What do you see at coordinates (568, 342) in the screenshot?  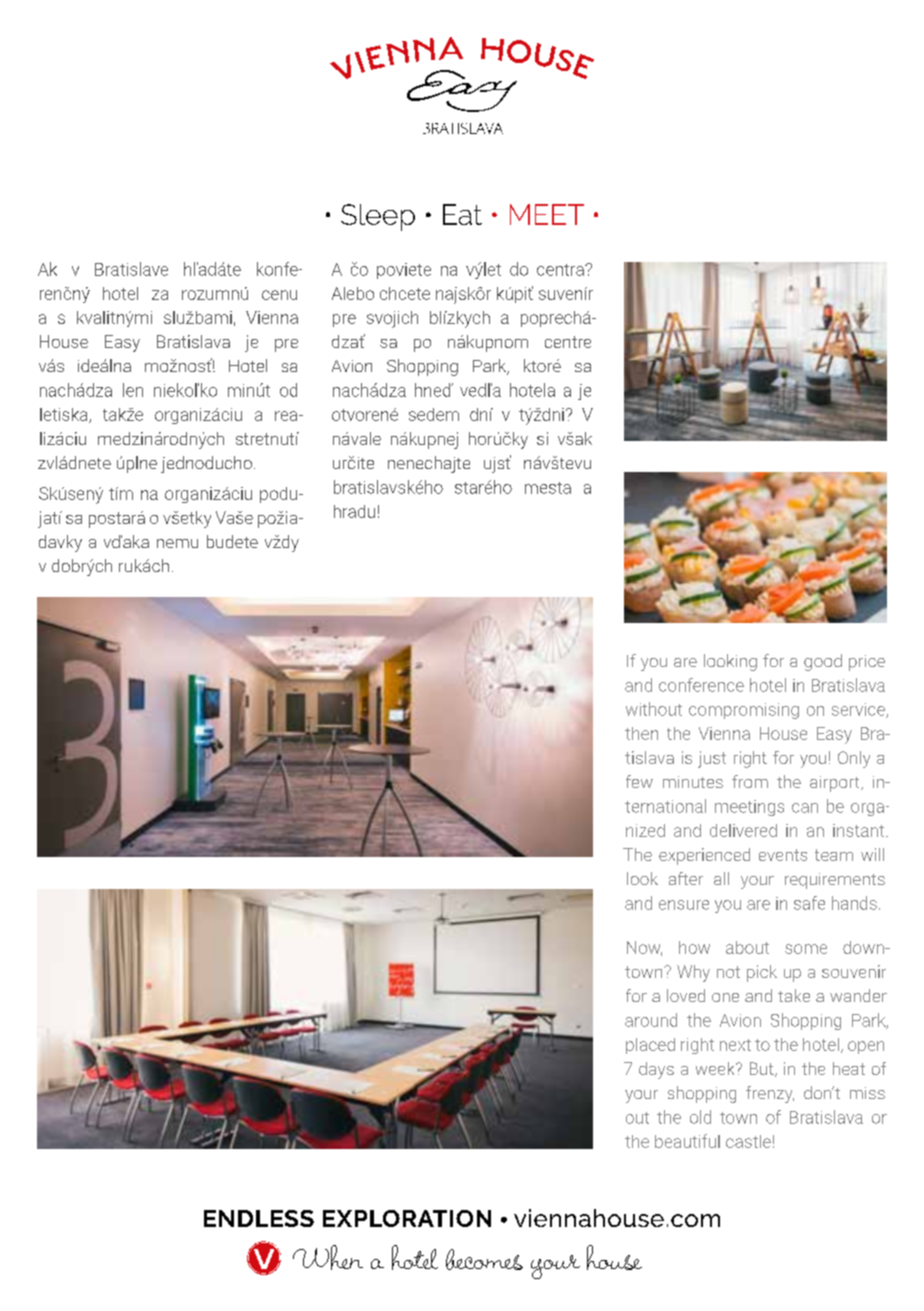 I see `centre` at bounding box center [568, 342].
